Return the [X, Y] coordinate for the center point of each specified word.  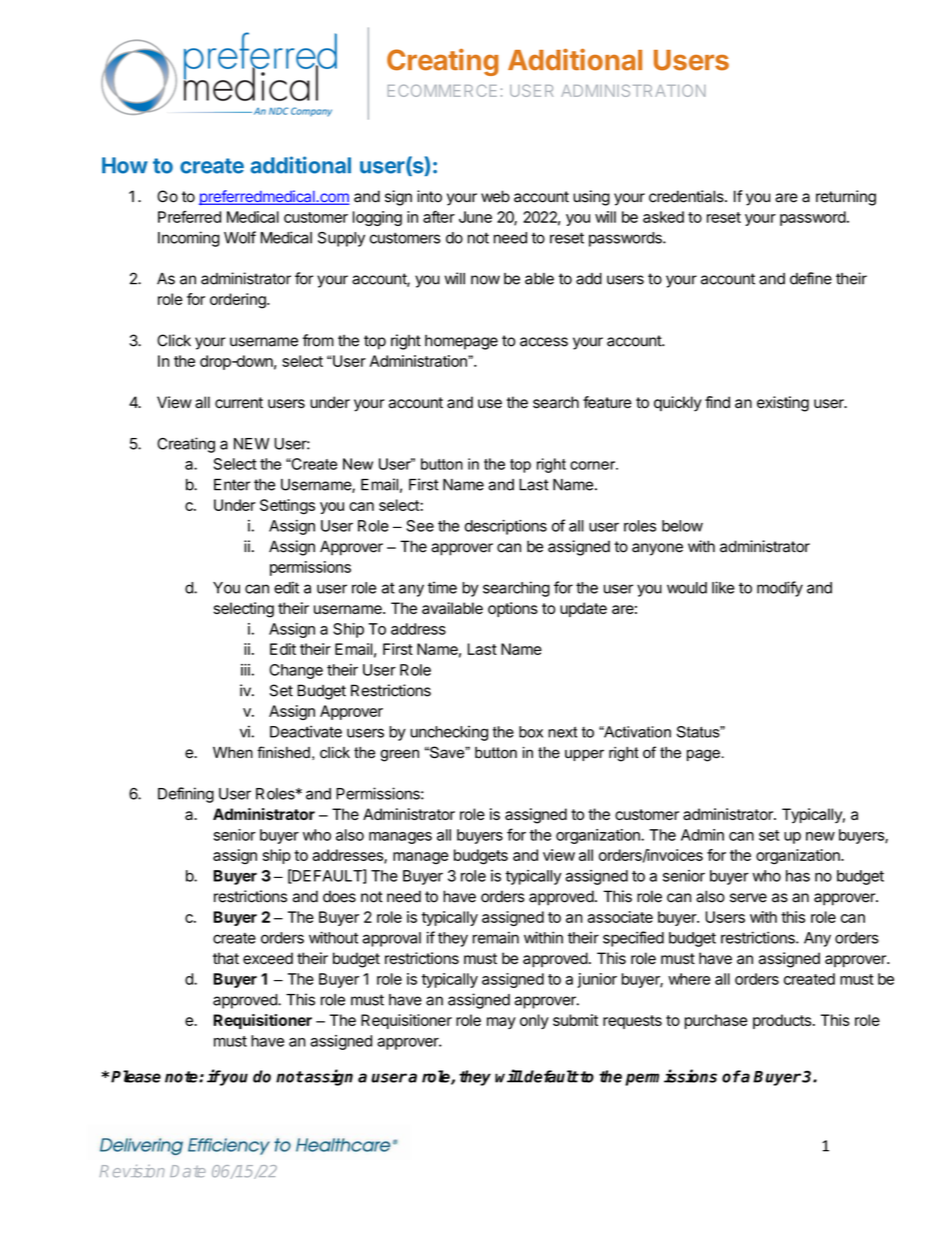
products [782, 1021]
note [182, 1077]
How [125, 165]
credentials [687, 196]
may [501, 1023]
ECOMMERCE [442, 90]
